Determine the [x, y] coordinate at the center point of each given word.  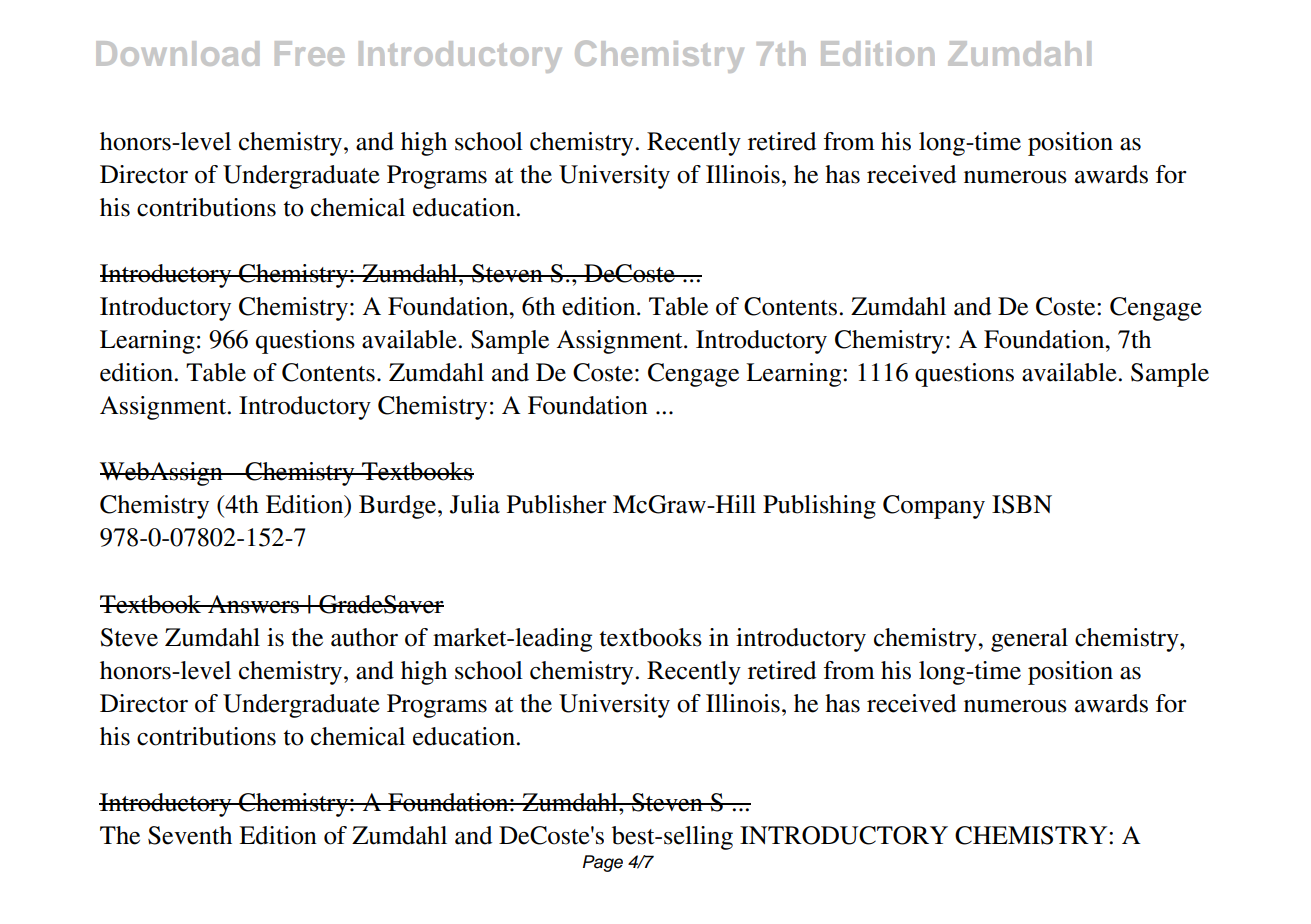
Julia [475, 504]
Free [309, 53]
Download [177, 53]
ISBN [1022, 504]
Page [603, 863]
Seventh [190, 835]
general [1029, 640]
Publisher [557, 504]
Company [934, 507]
